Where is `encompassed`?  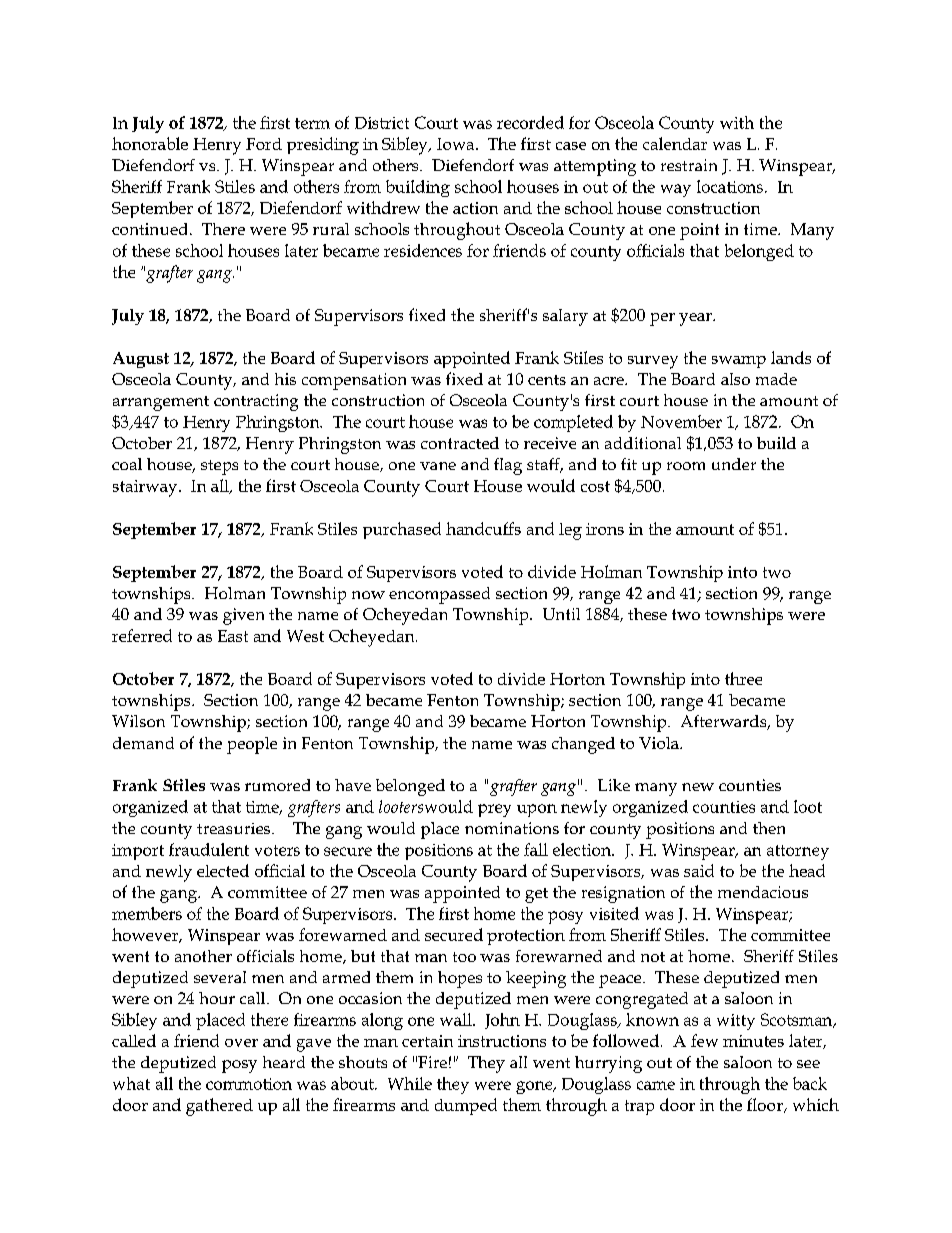
encompassed is located at coordinates (439, 595).
